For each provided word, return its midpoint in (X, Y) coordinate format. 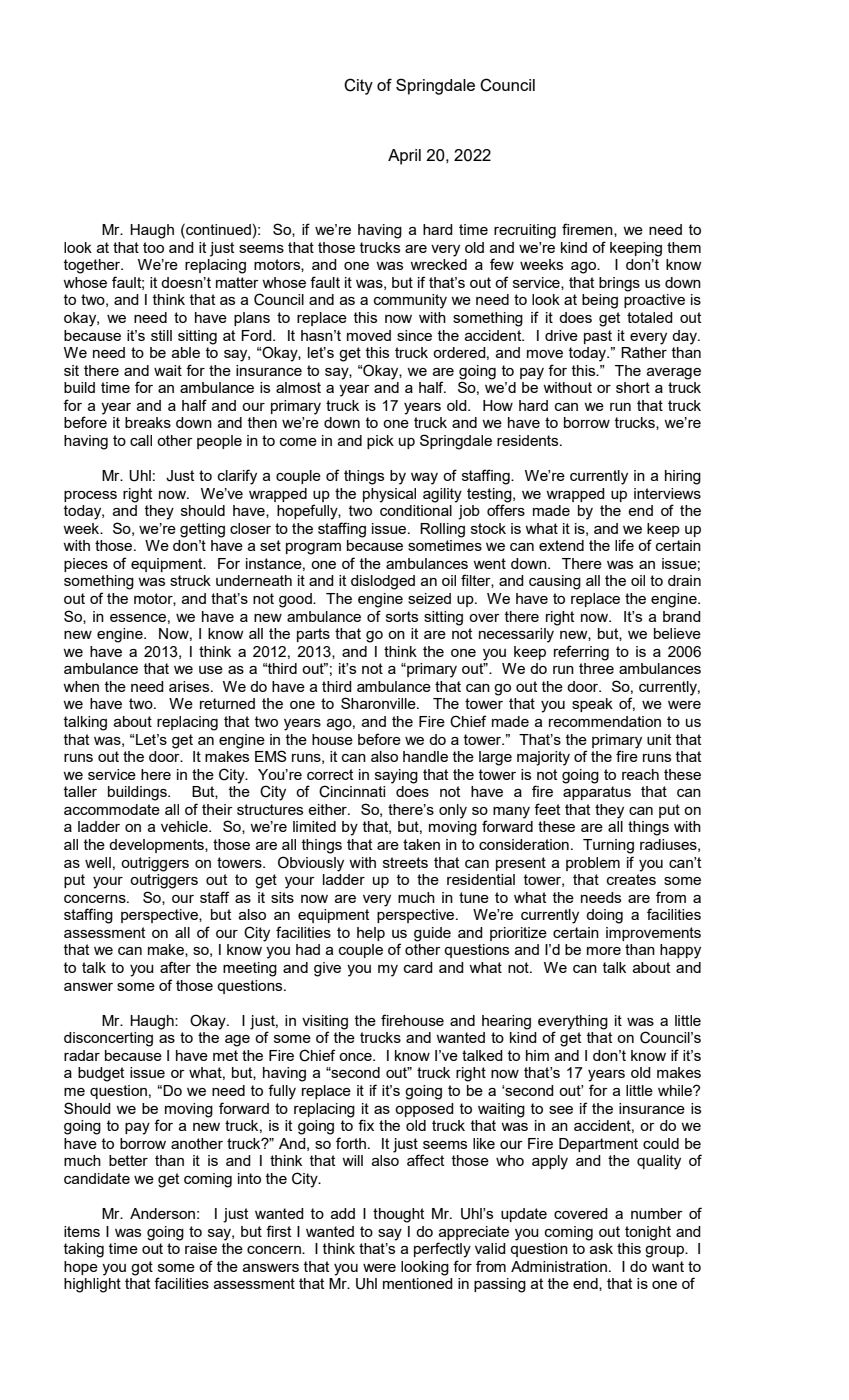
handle (425, 756)
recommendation (605, 721)
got (142, 1268)
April (404, 157)
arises (190, 686)
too (153, 247)
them (684, 247)
